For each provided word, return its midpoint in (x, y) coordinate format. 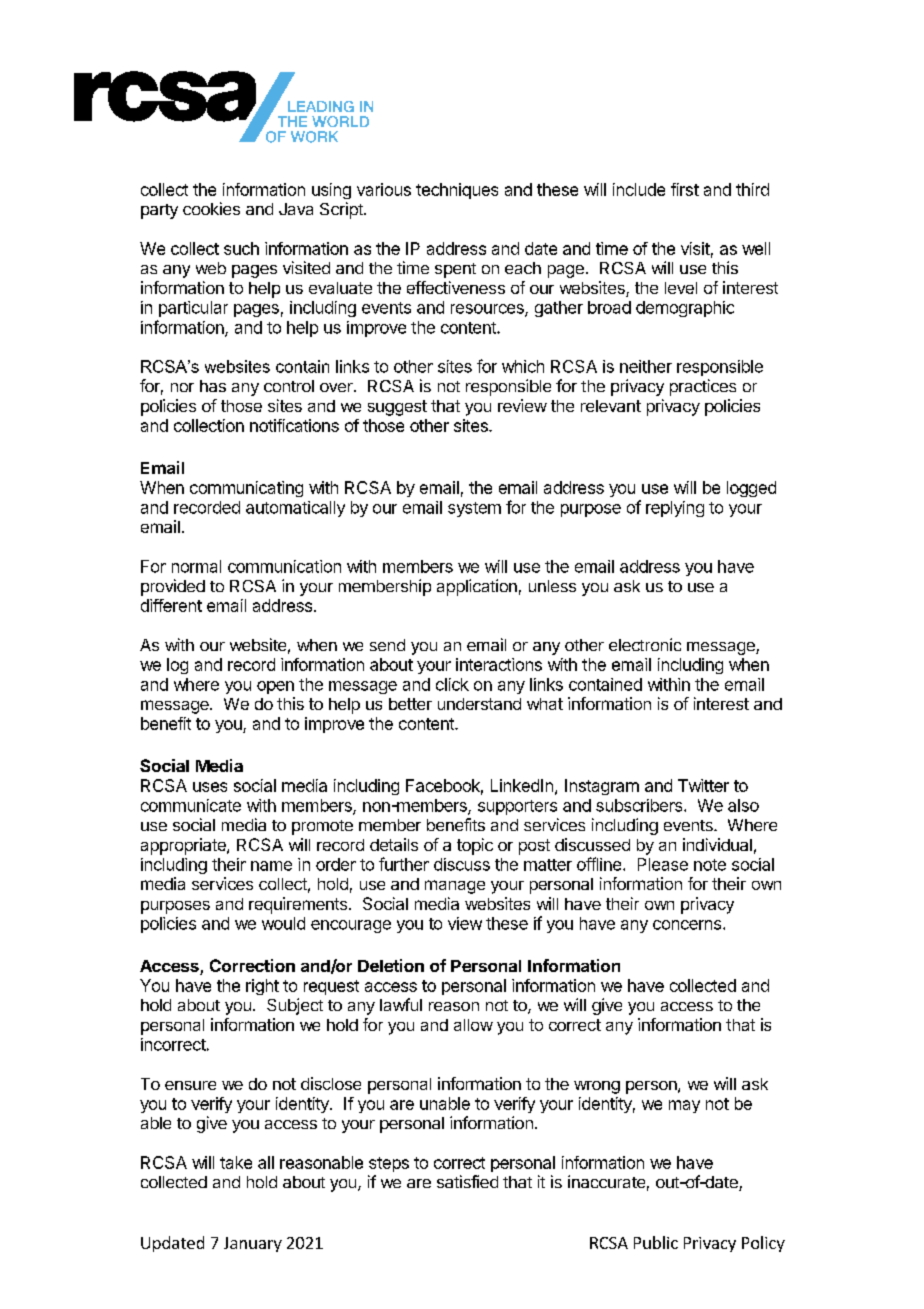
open (275, 687)
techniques (457, 191)
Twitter (703, 785)
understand (479, 704)
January (253, 1244)
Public (656, 1242)
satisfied (467, 1181)
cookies (211, 208)
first (685, 189)
